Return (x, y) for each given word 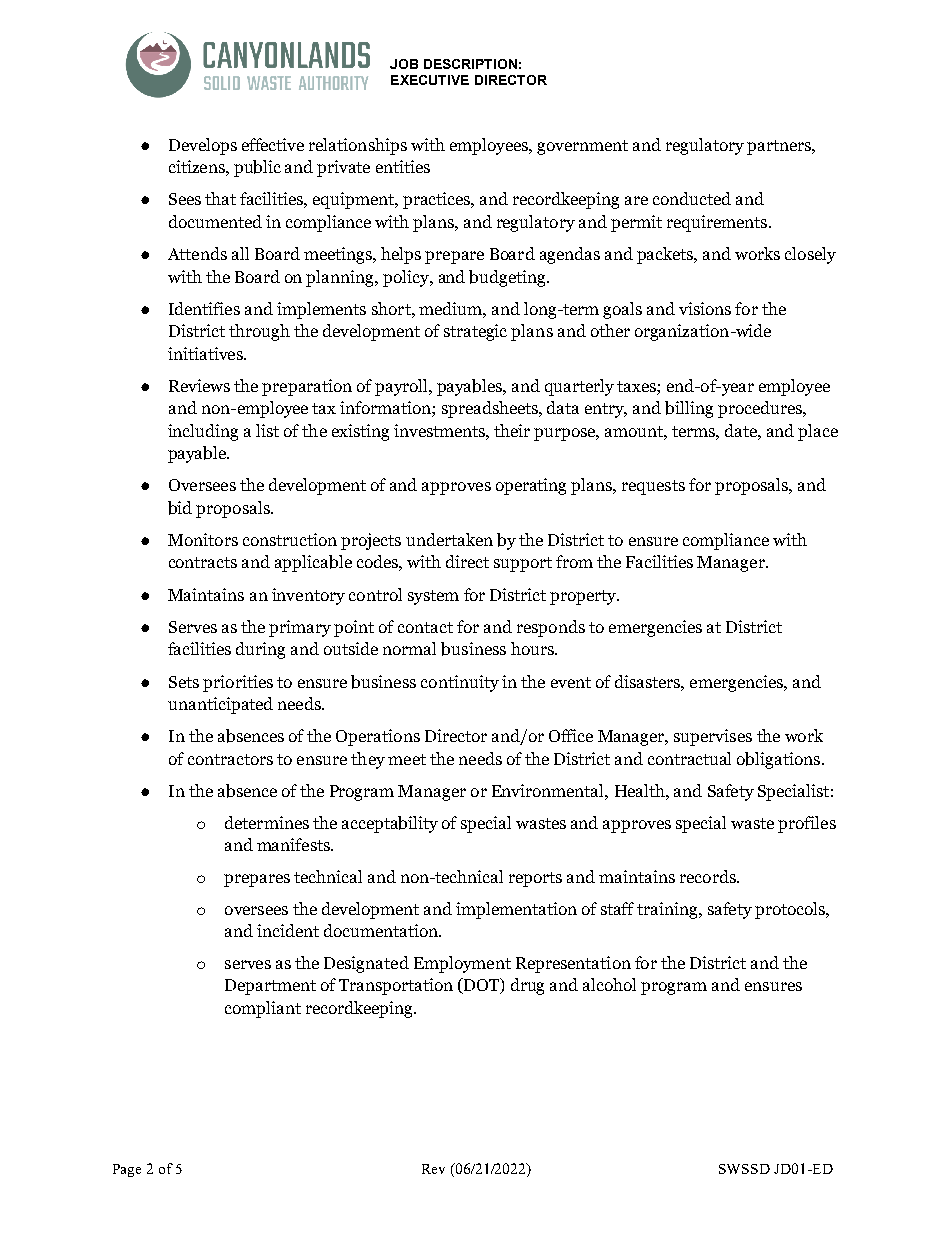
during (260, 650)
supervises (713, 737)
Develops (203, 146)
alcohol (609, 984)
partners (780, 147)
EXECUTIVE (430, 80)
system (433, 597)
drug (527, 986)
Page (127, 1170)
